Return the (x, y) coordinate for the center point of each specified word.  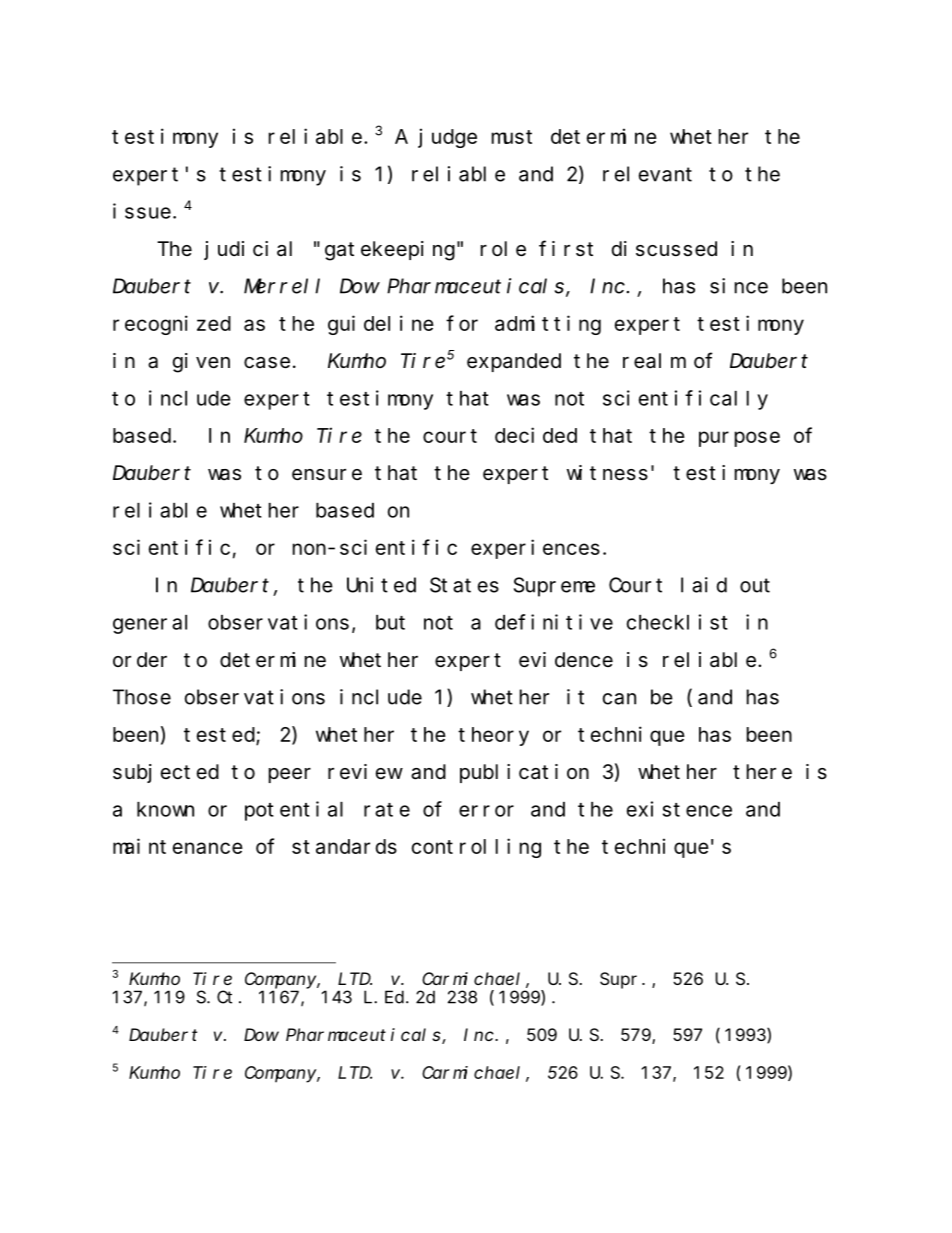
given (201, 363)
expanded (514, 362)
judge (448, 138)
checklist (677, 622)
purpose (739, 439)
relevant (647, 174)
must (512, 137)
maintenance (178, 846)
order (140, 659)
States (464, 585)
